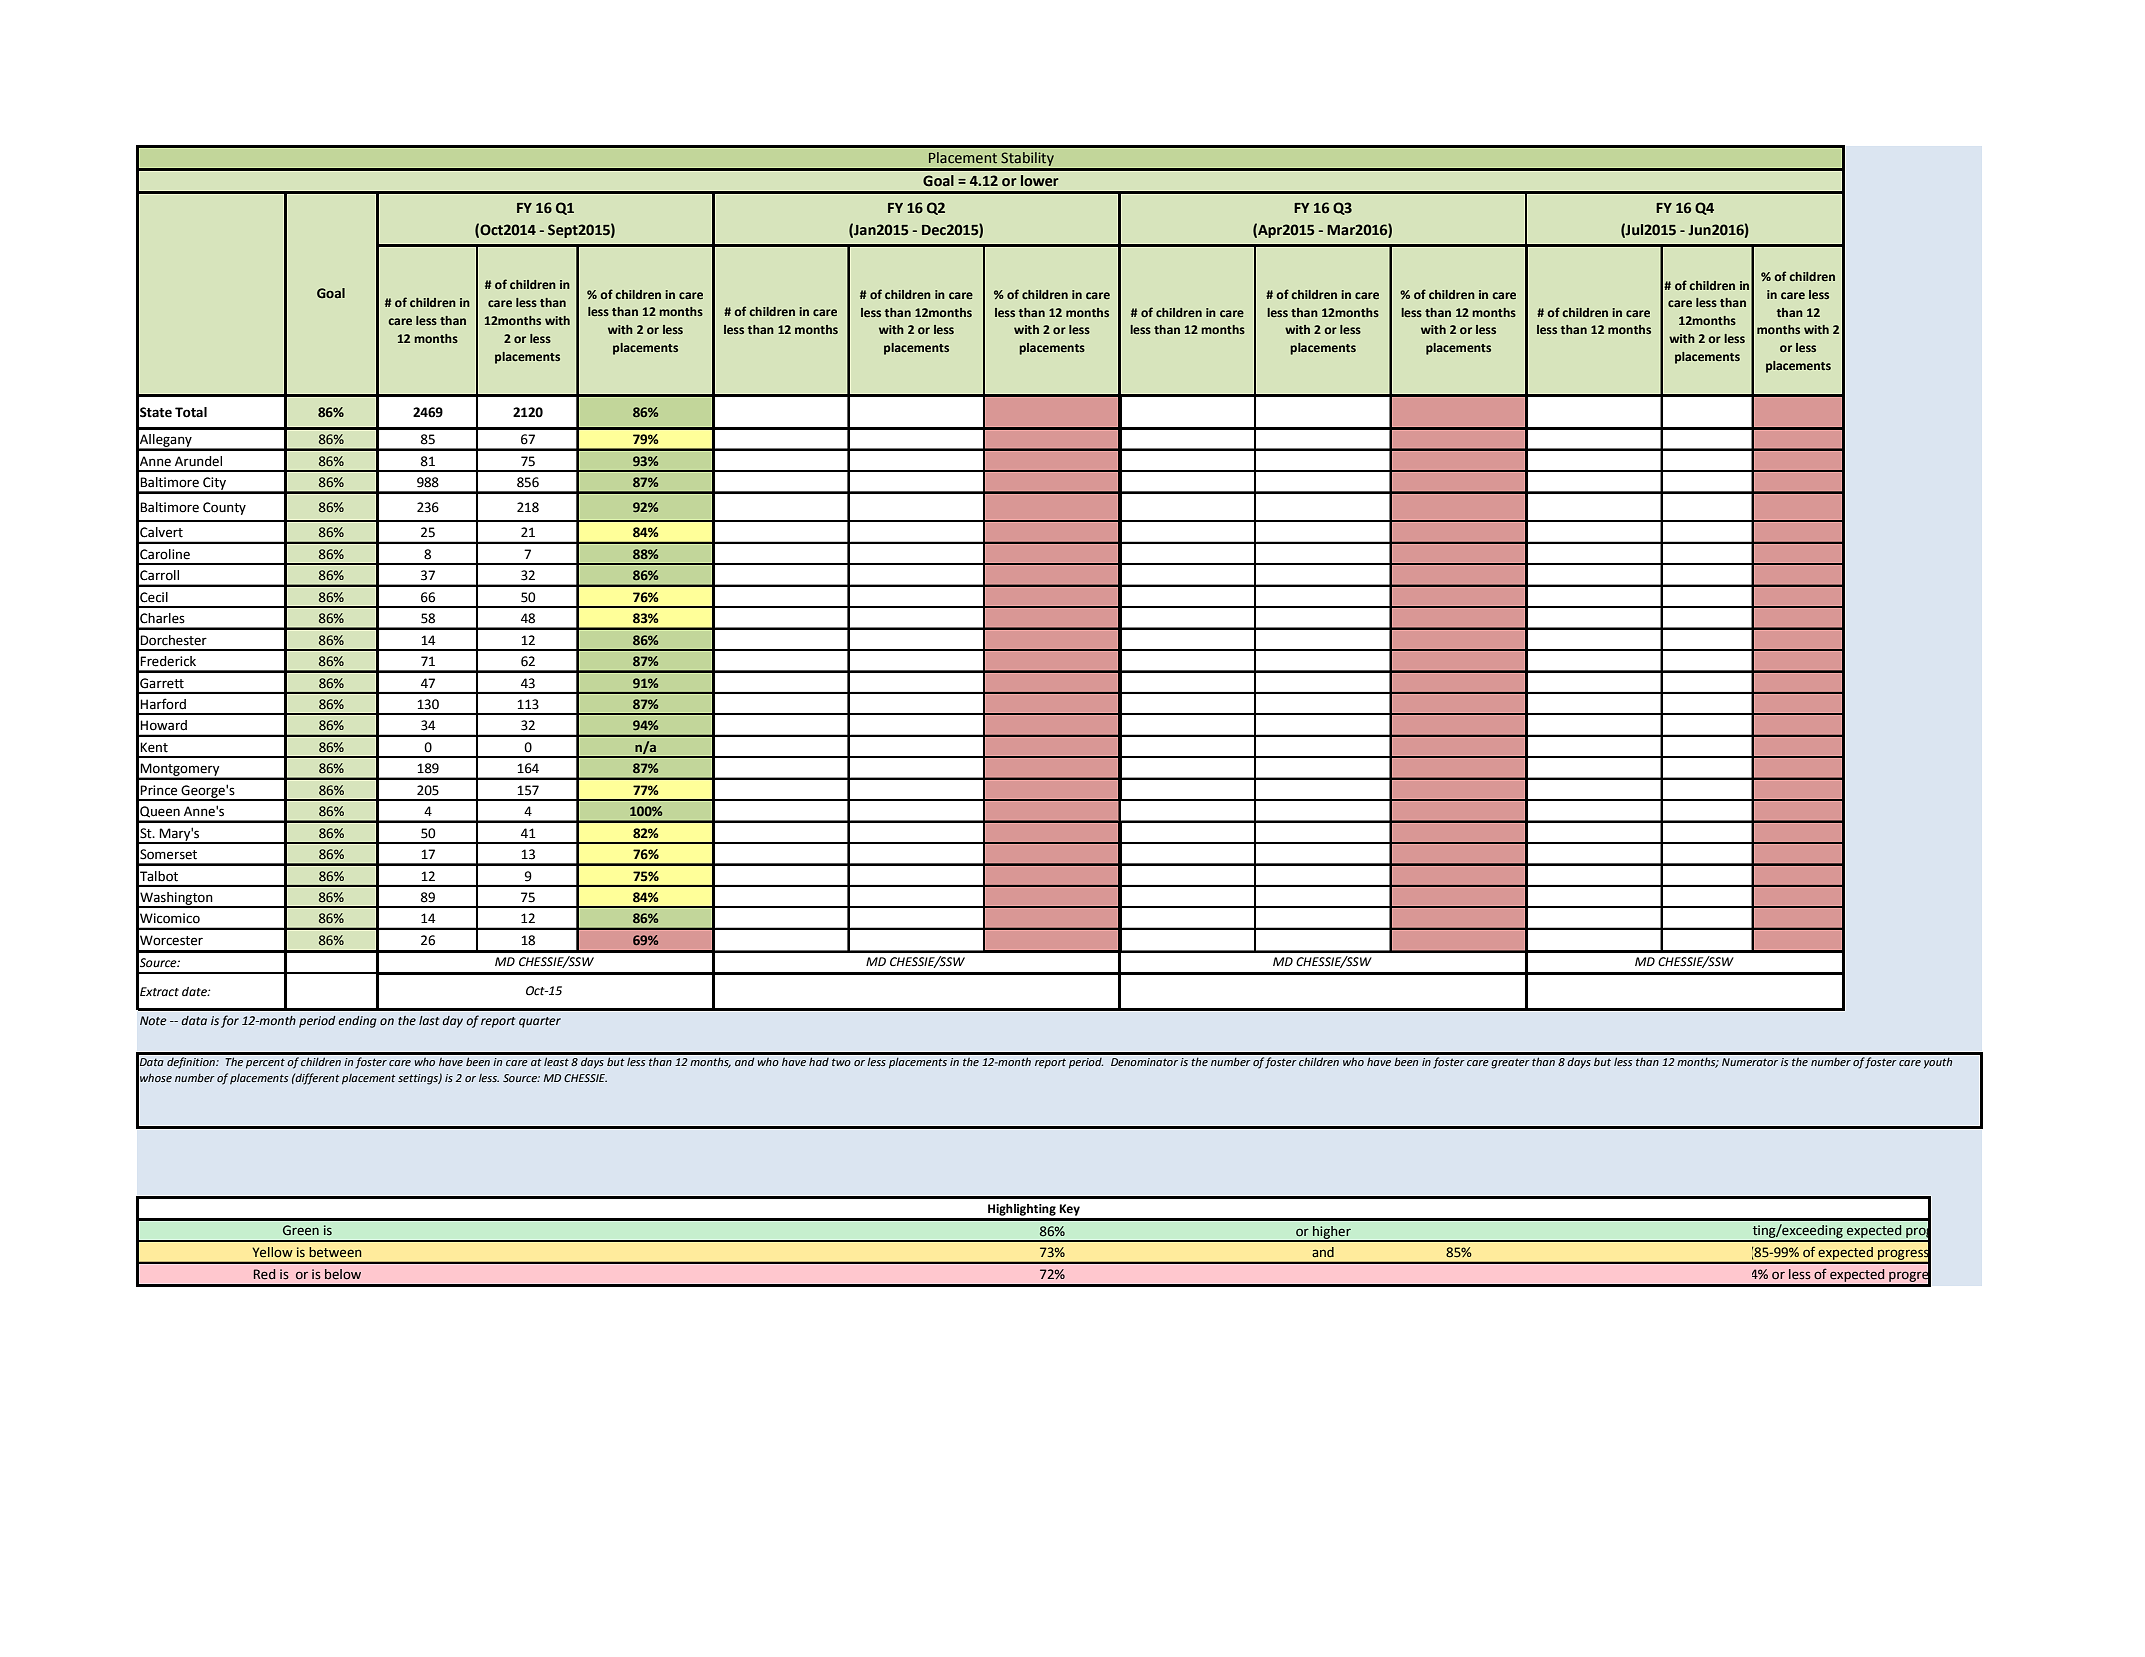 The height and width of the page is (1657, 2145). I want to click on two, so click(841, 1062).
